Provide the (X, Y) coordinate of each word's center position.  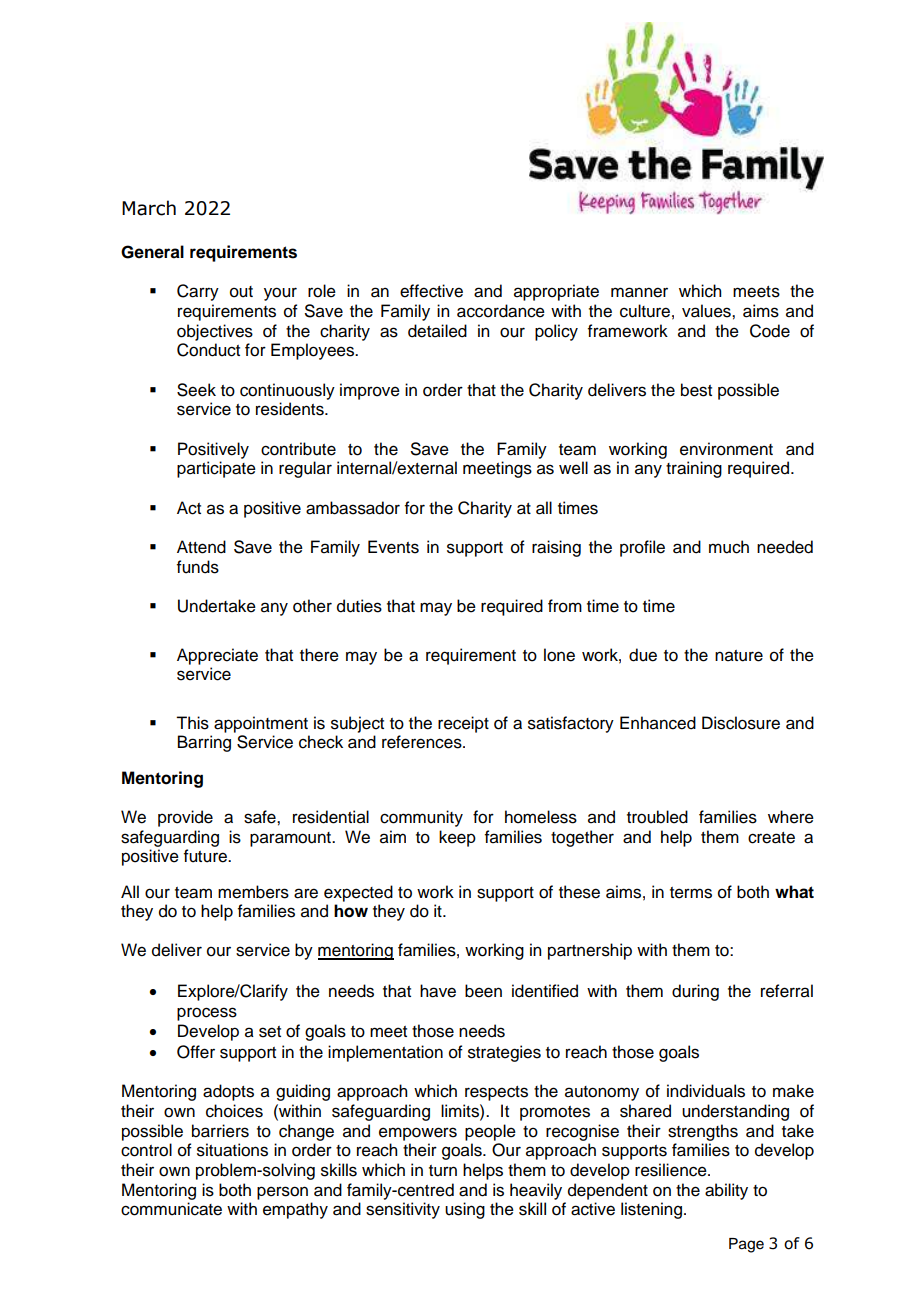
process (207, 1014)
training (694, 469)
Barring (204, 743)
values (707, 311)
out (241, 292)
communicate (171, 1209)
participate (216, 469)
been (483, 991)
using (465, 1210)
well (573, 468)
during (695, 992)
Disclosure (741, 723)
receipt (463, 724)
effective (431, 291)
